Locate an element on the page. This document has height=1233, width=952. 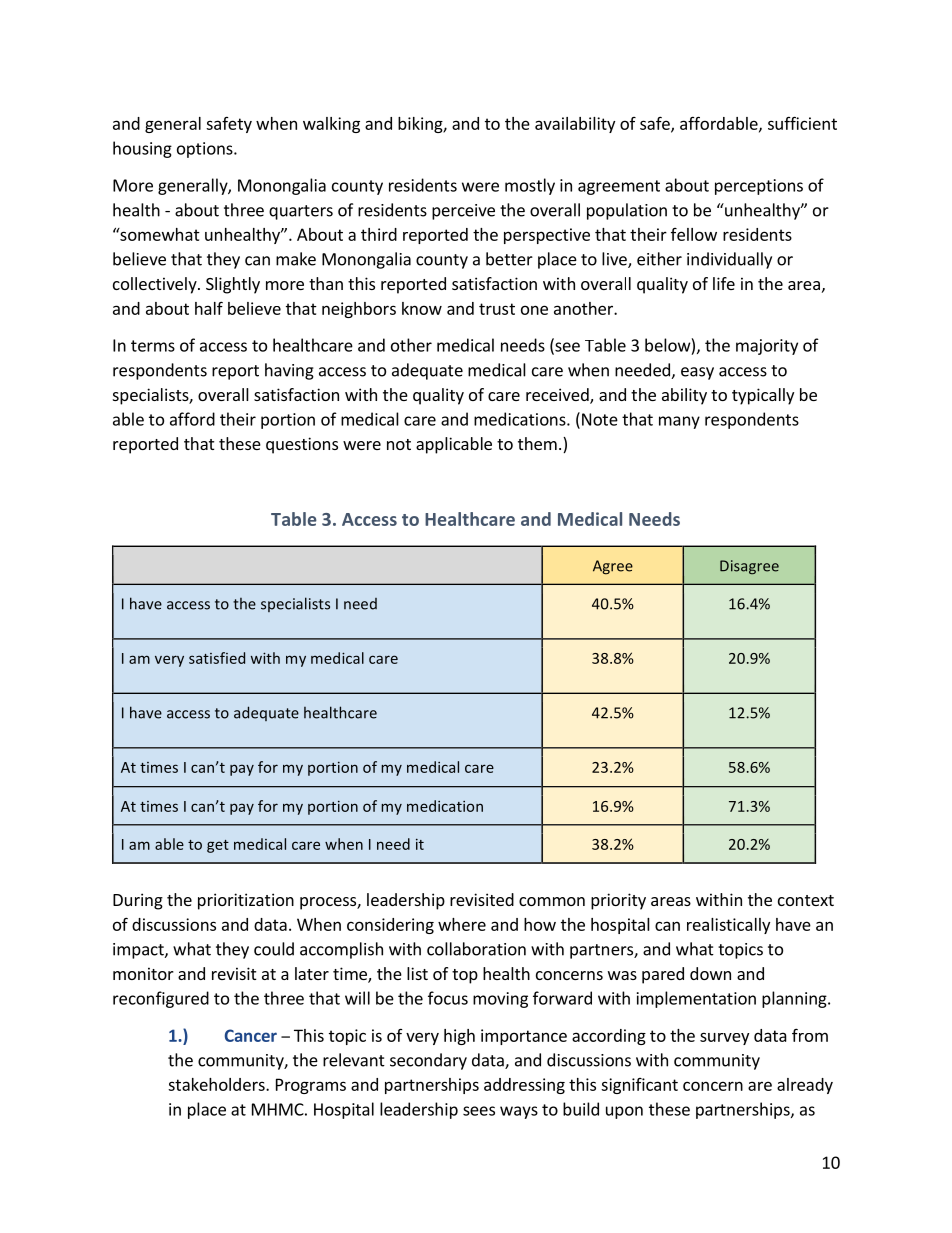
stakeholders is located at coordinates (217, 1084).
